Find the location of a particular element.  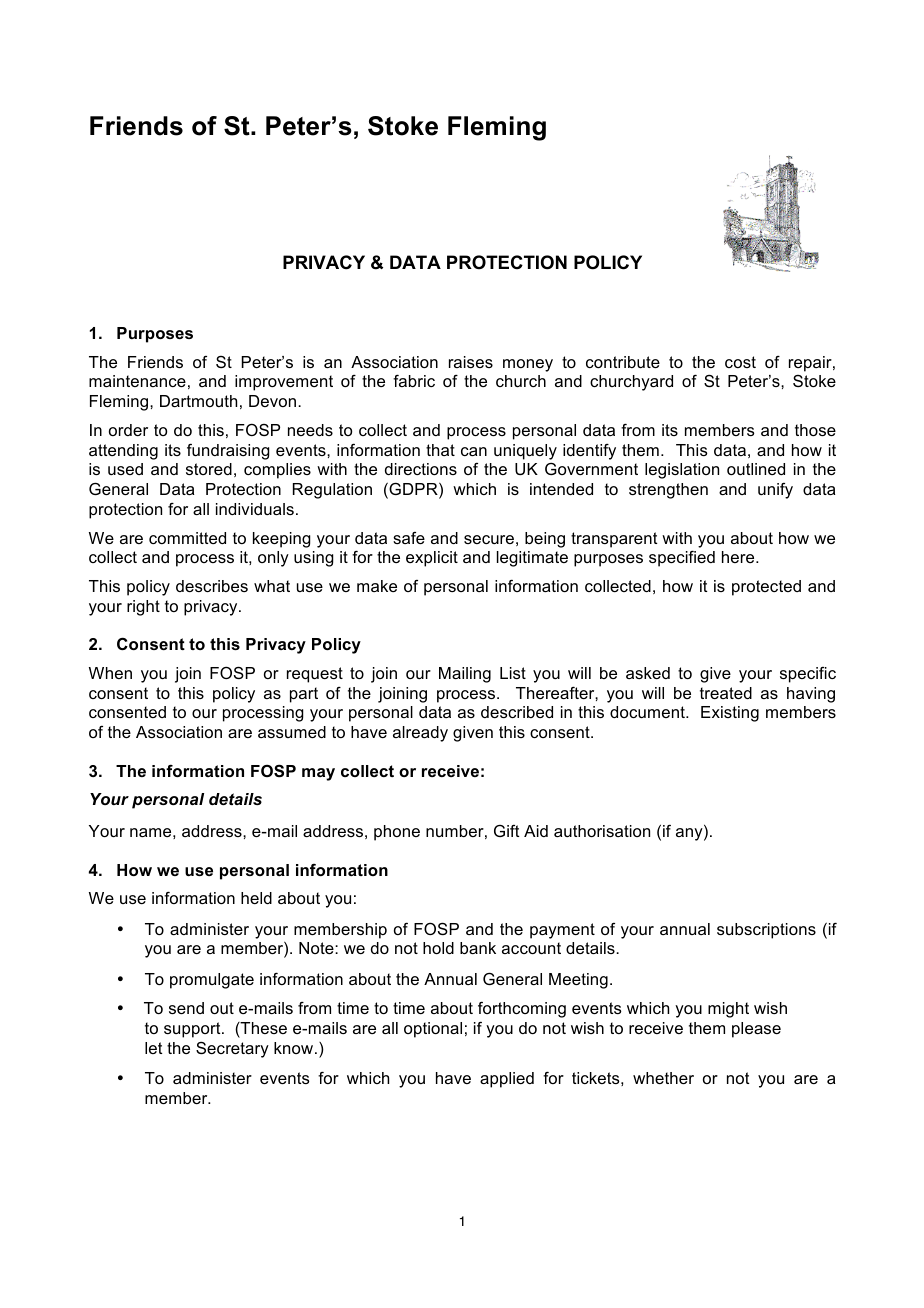

held is located at coordinates (256, 898).
